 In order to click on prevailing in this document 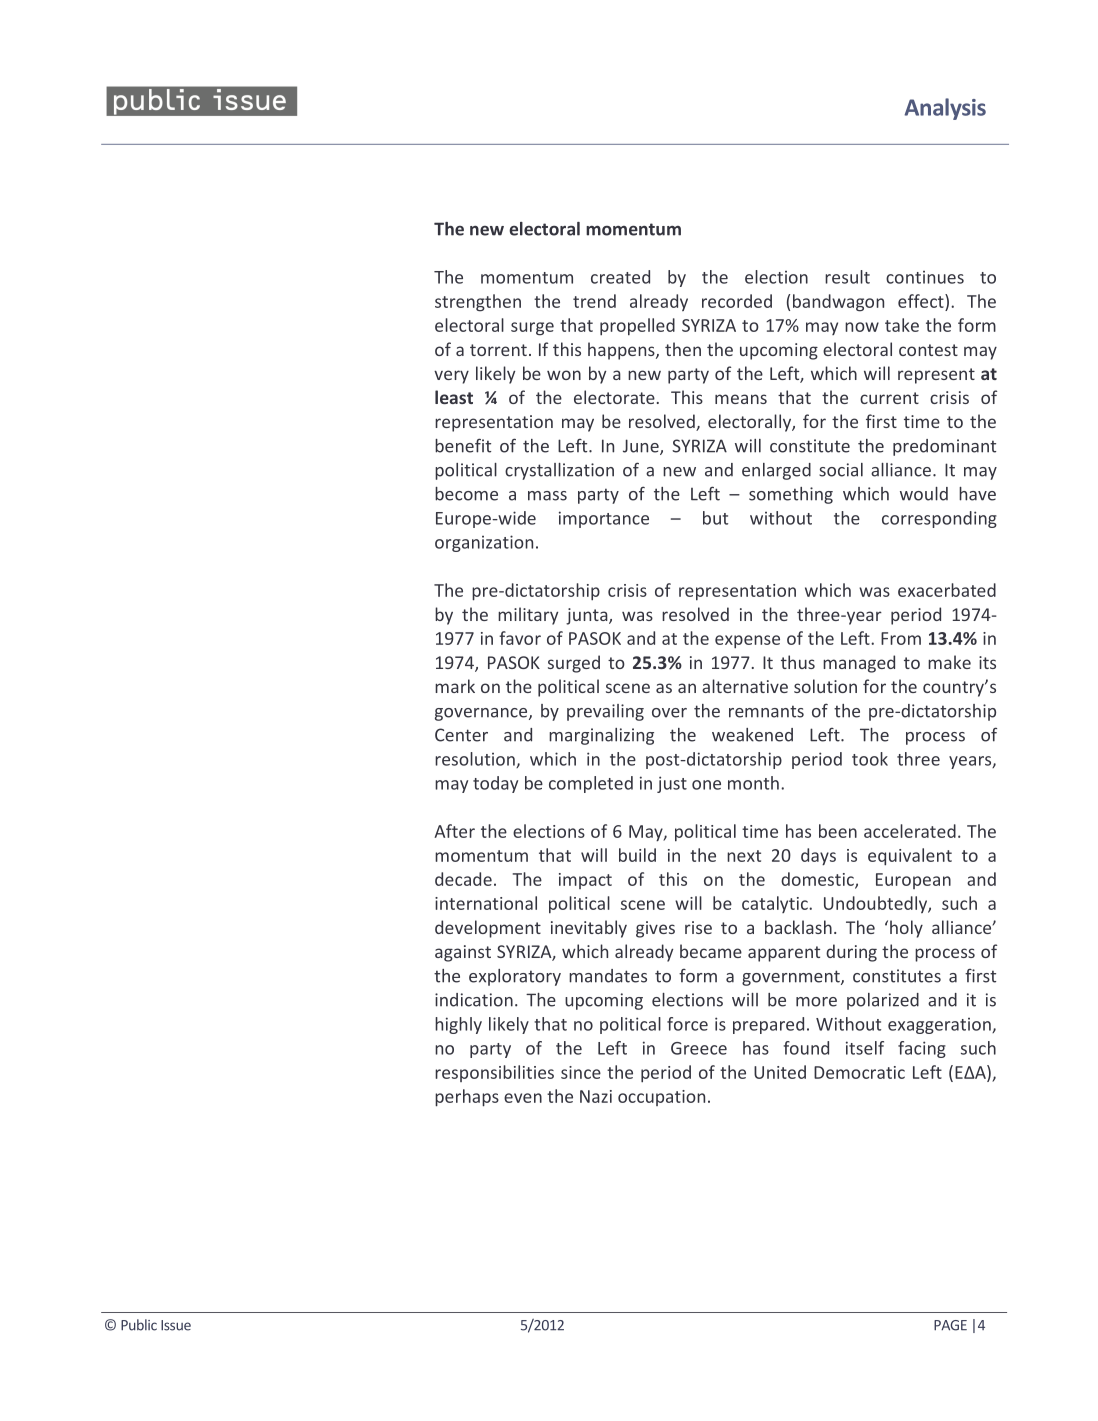, I will do `click(605, 712)`.
